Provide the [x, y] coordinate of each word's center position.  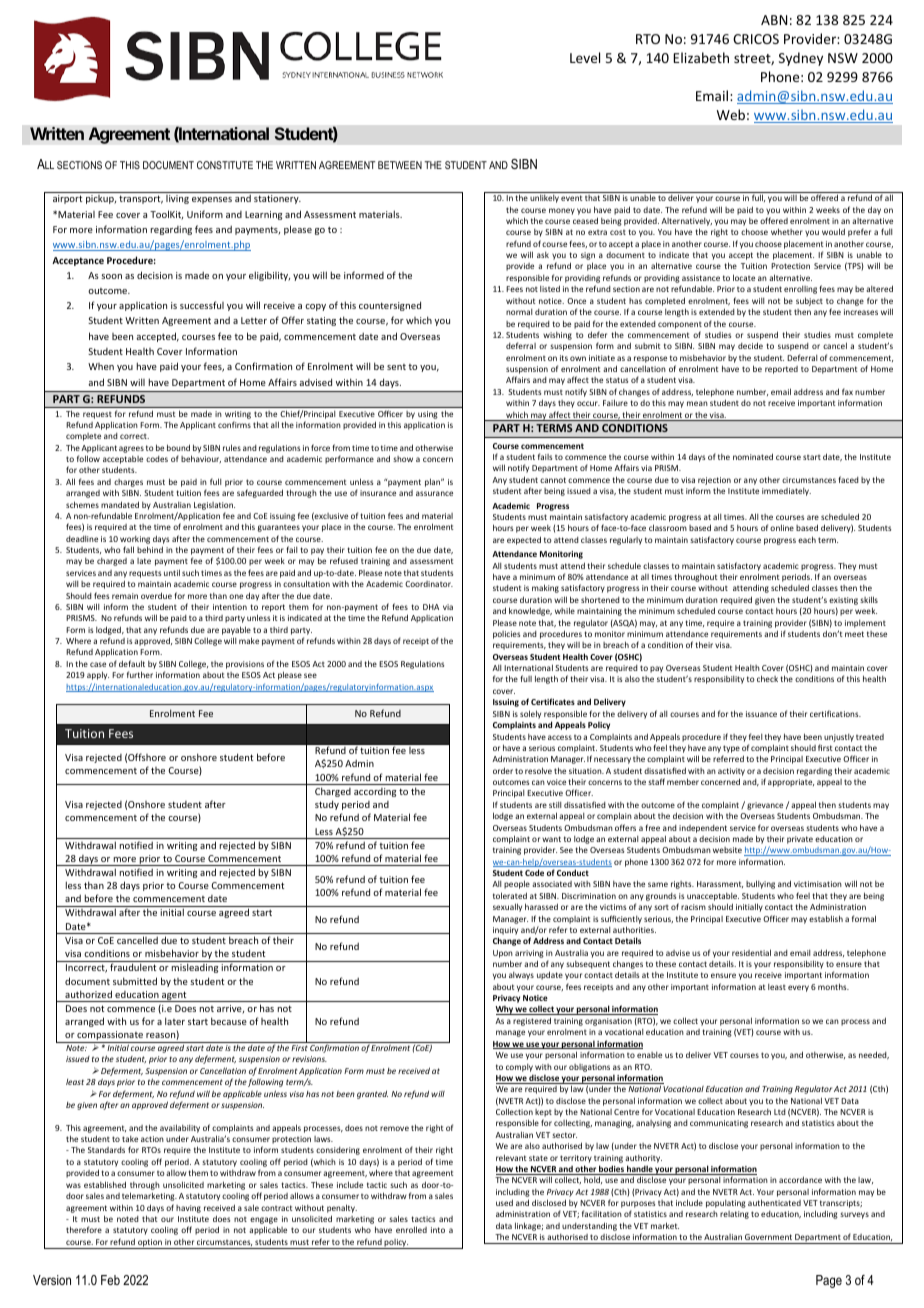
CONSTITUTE [225, 165]
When [101, 366]
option [150, 1244]
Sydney [801, 59]
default [132, 663]
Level [585, 57]
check [767, 678]
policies [506, 635]
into [438, 1230]
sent [396, 367]
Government [768, 1237]
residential [751, 952]
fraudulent [133, 967]
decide [750, 345]
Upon [503, 954]
